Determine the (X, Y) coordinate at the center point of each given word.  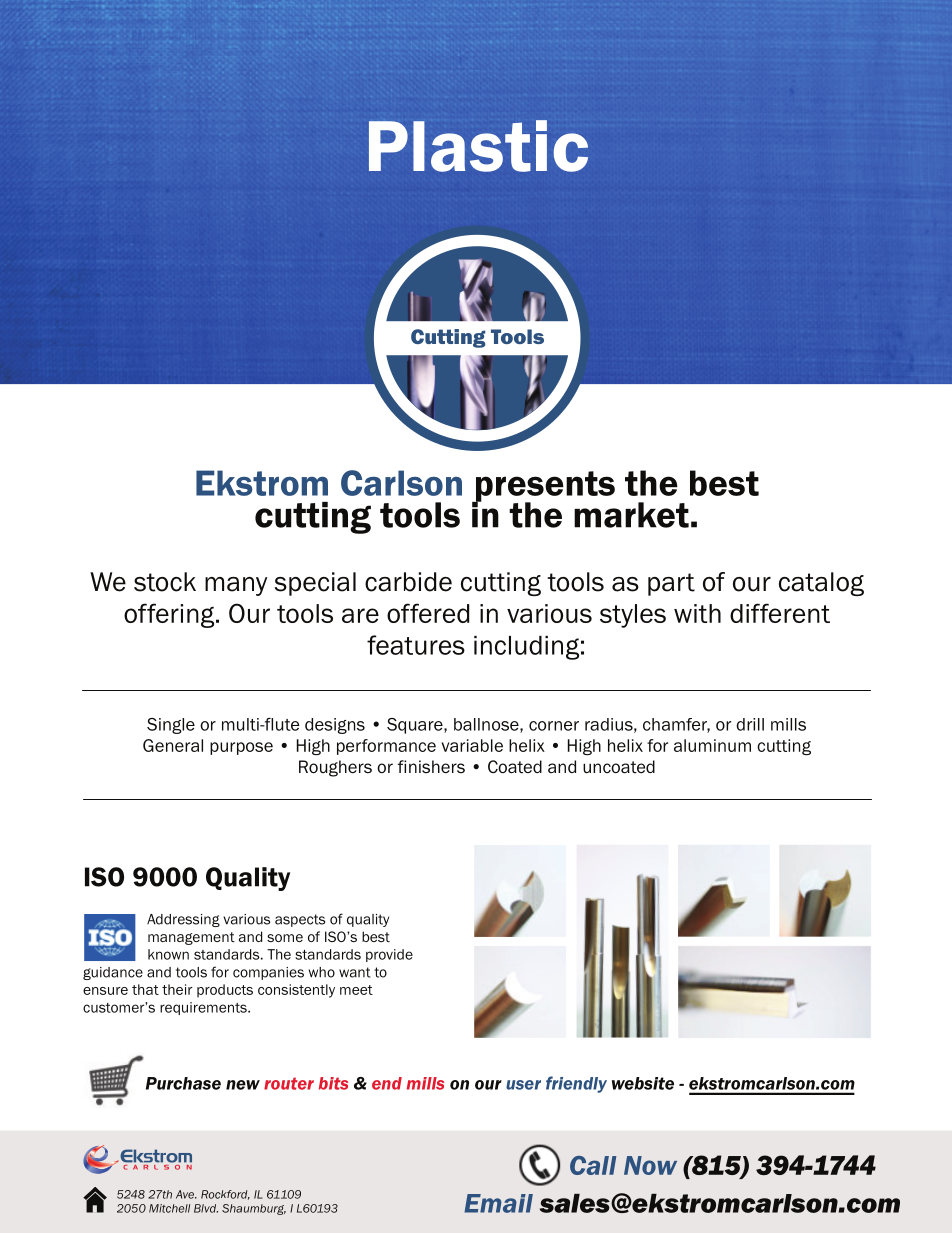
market (631, 515)
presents (544, 487)
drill (750, 724)
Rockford (225, 1195)
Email (498, 1203)
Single (171, 726)
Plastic (478, 146)
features (416, 645)
